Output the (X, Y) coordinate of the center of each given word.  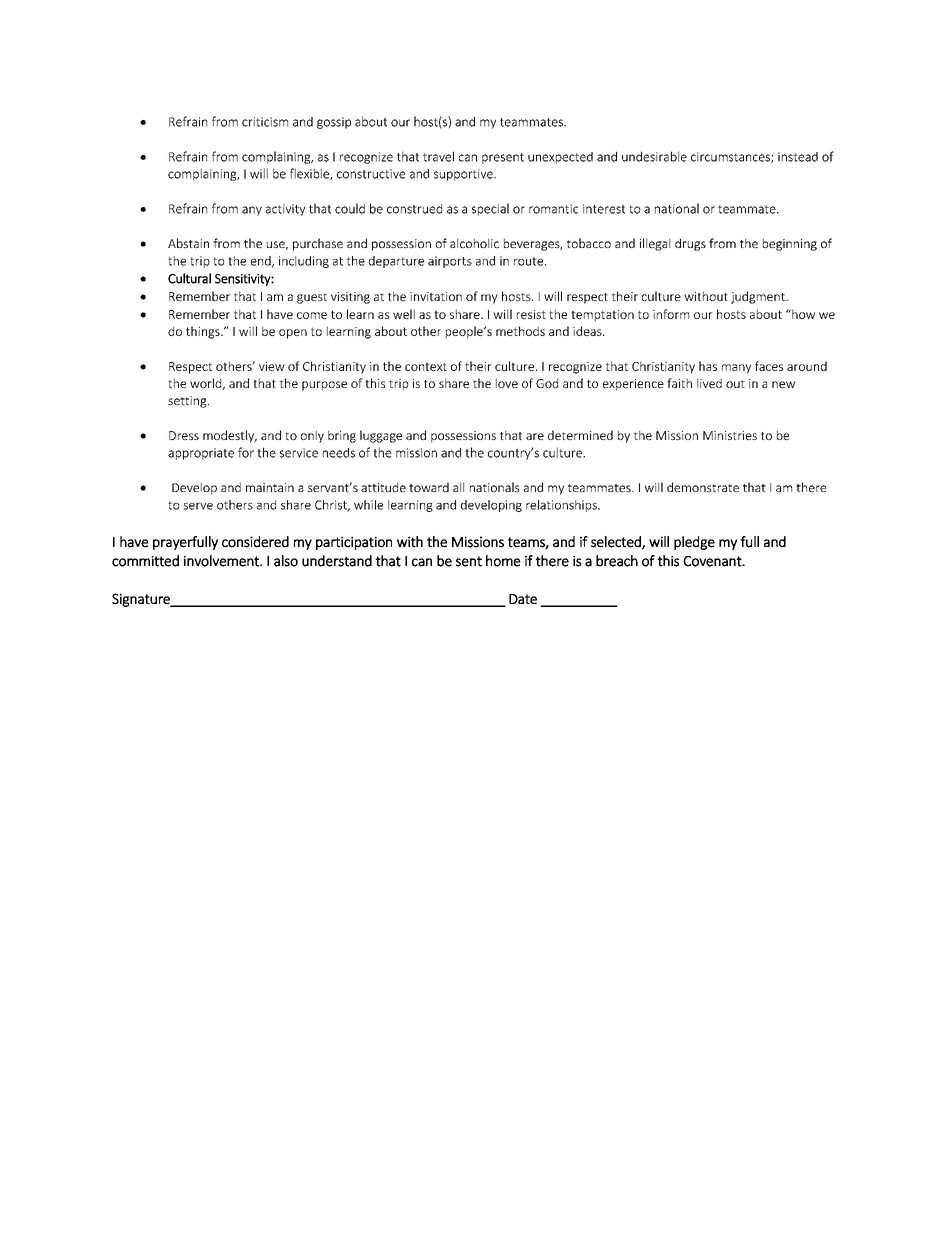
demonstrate (703, 487)
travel (438, 156)
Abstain (188, 243)
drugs (690, 244)
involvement (222, 561)
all (458, 487)
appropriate (201, 454)
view (272, 366)
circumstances (731, 157)
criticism (265, 122)
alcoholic (474, 243)
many (736, 369)
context (426, 366)
